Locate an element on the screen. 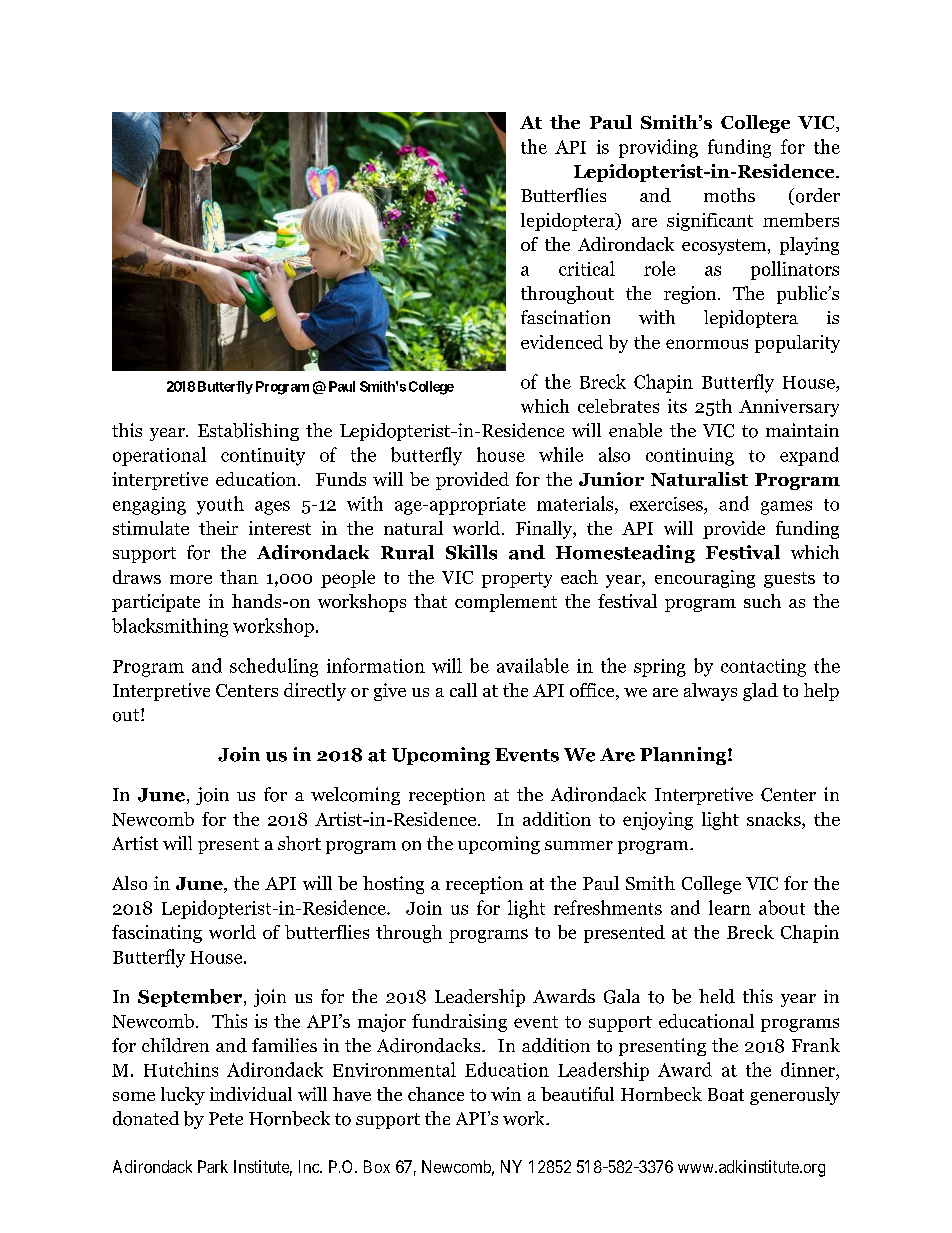 This screenshot has width=952, height=1233. moths is located at coordinates (729, 195).
